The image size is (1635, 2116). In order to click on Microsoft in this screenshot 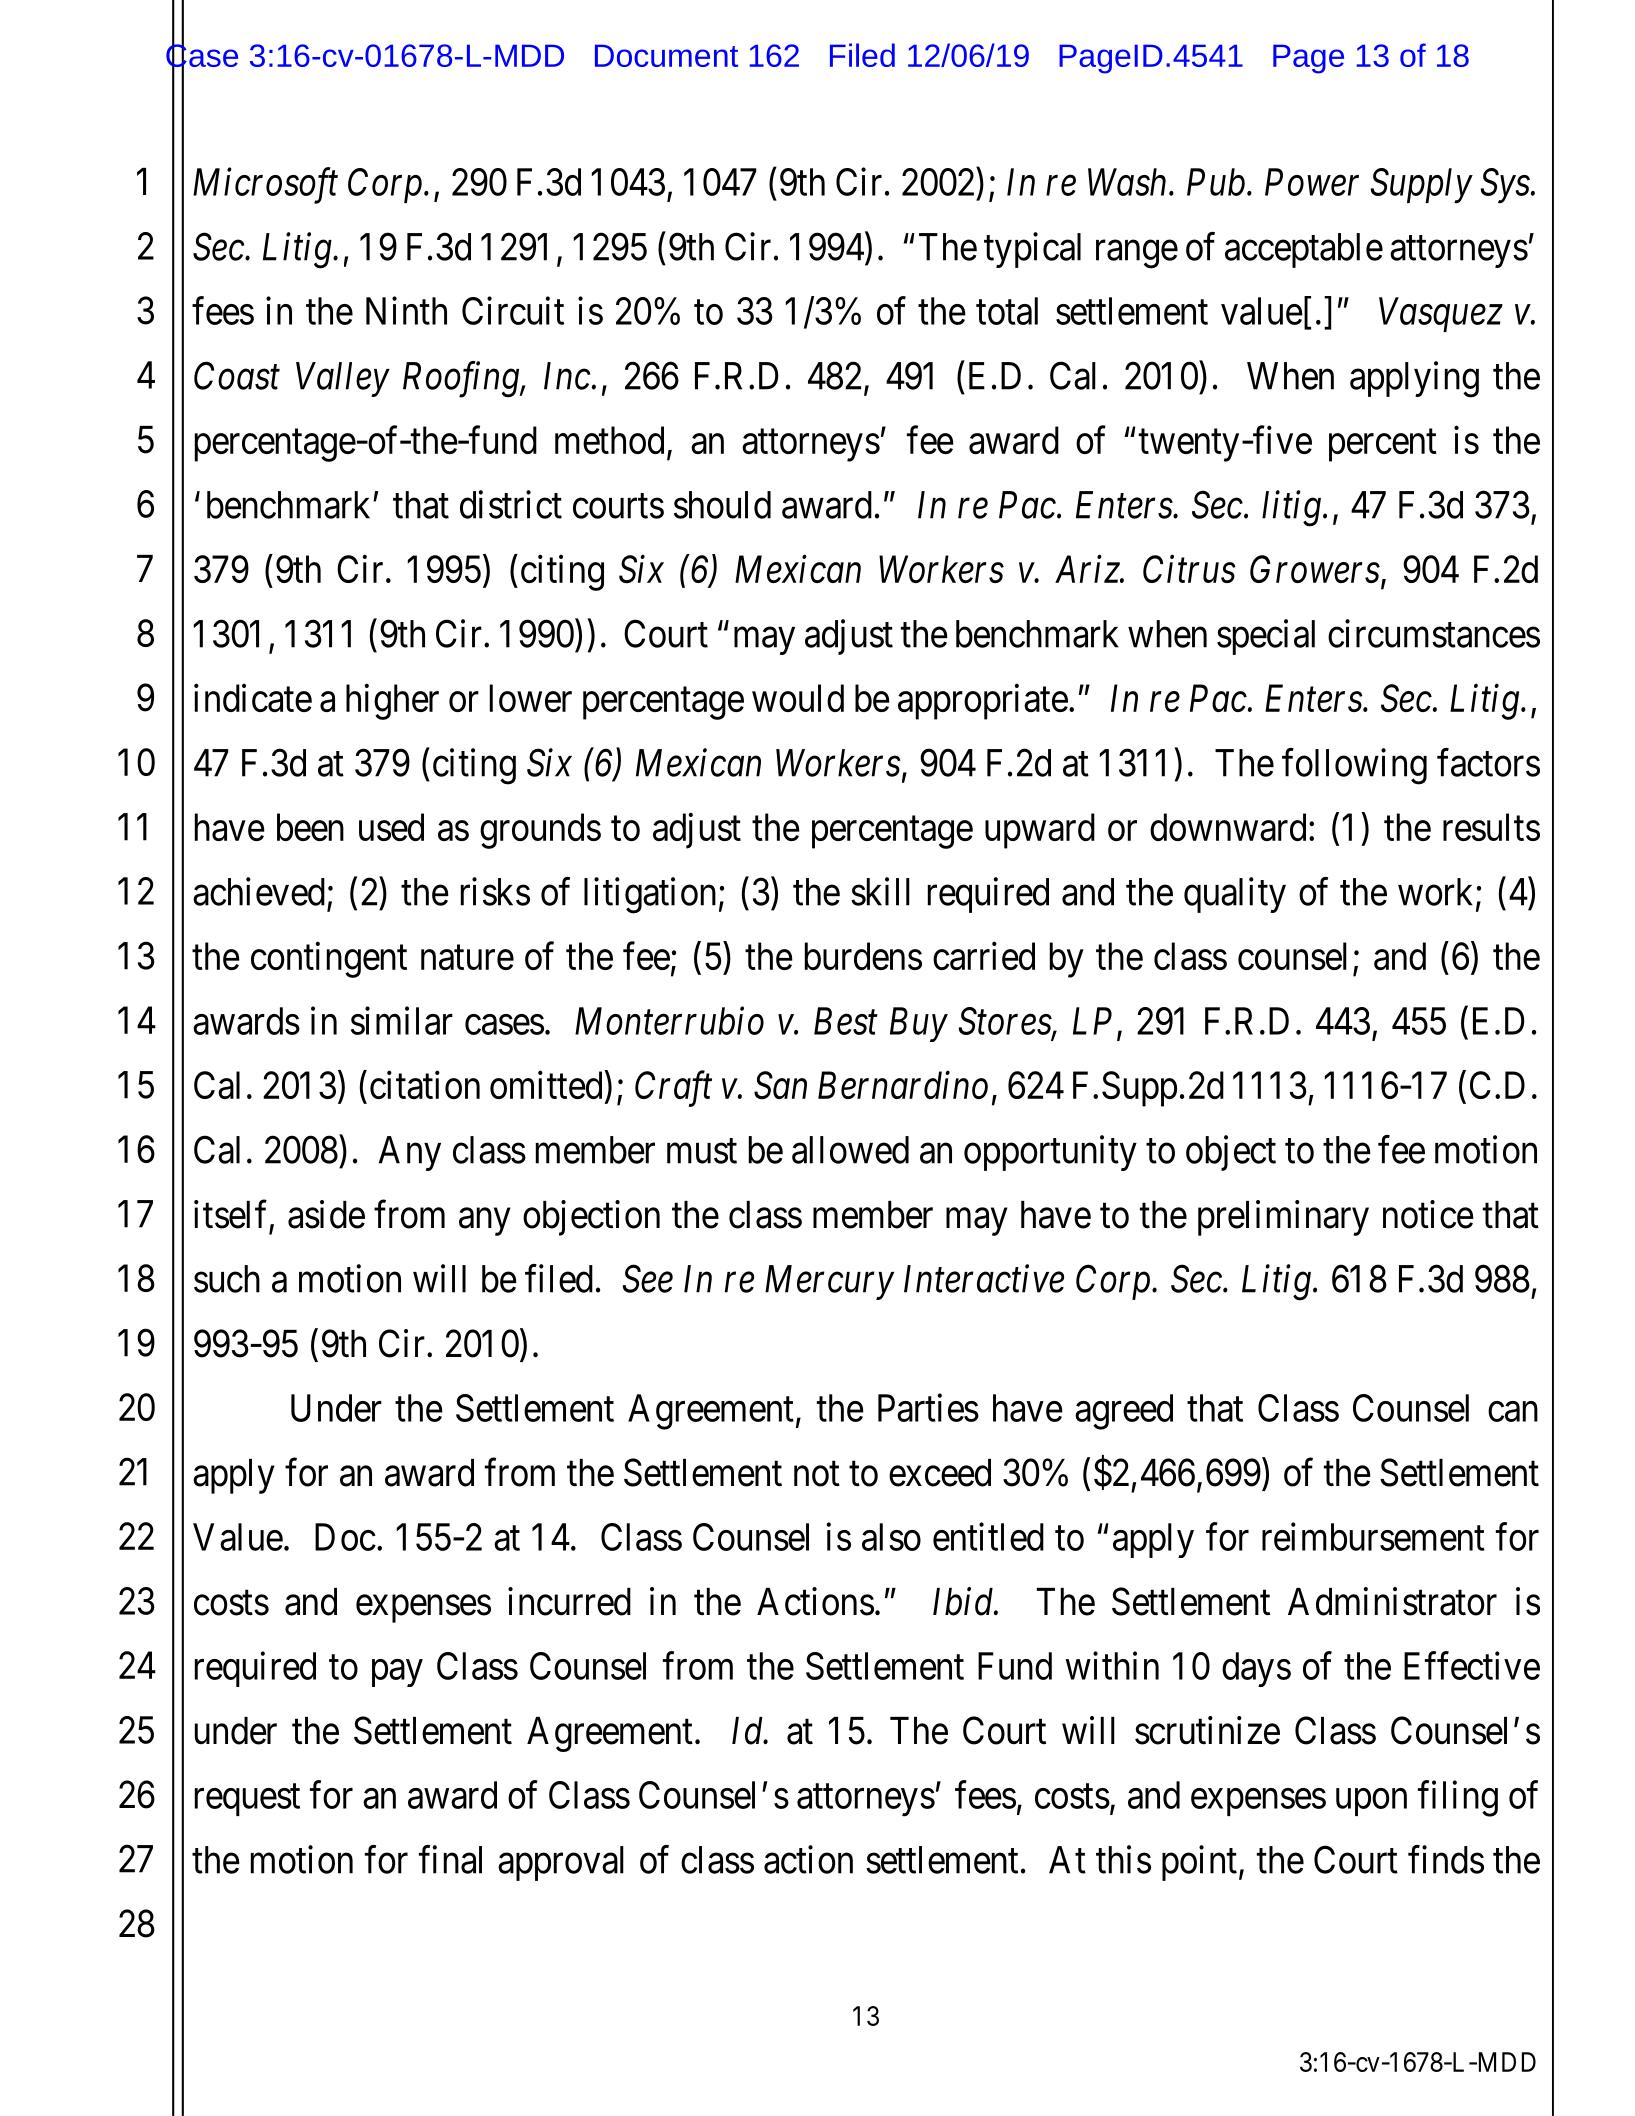, I will do `click(265, 186)`.
